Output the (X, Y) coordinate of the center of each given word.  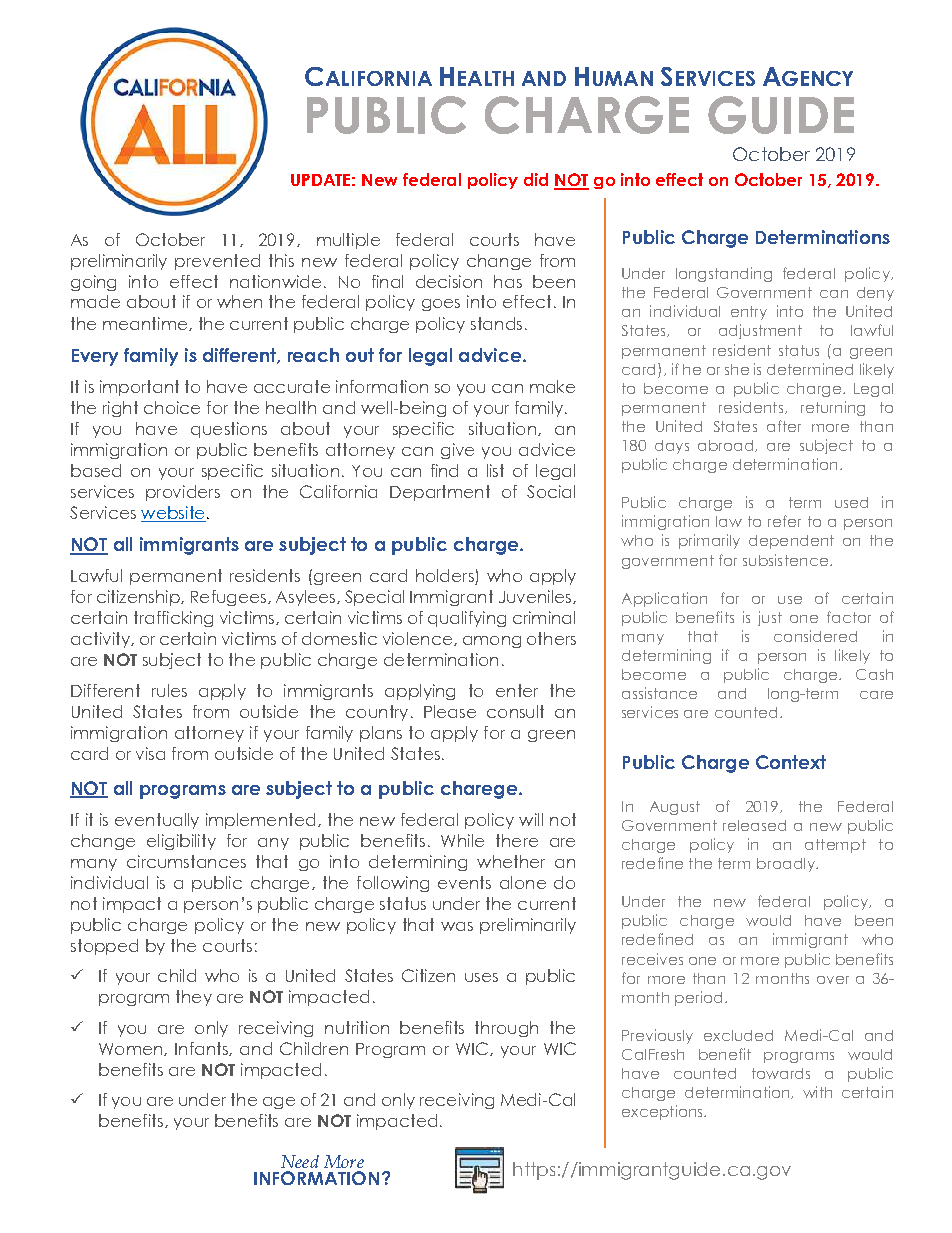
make (552, 386)
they (194, 998)
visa (150, 753)
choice (172, 407)
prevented (217, 262)
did (536, 179)
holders (446, 577)
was (457, 926)
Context (791, 762)
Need (300, 1161)
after (784, 426)
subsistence (785, 560)
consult (515, 711)
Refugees (228, 598)
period (698, 998)
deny (875, 294)
